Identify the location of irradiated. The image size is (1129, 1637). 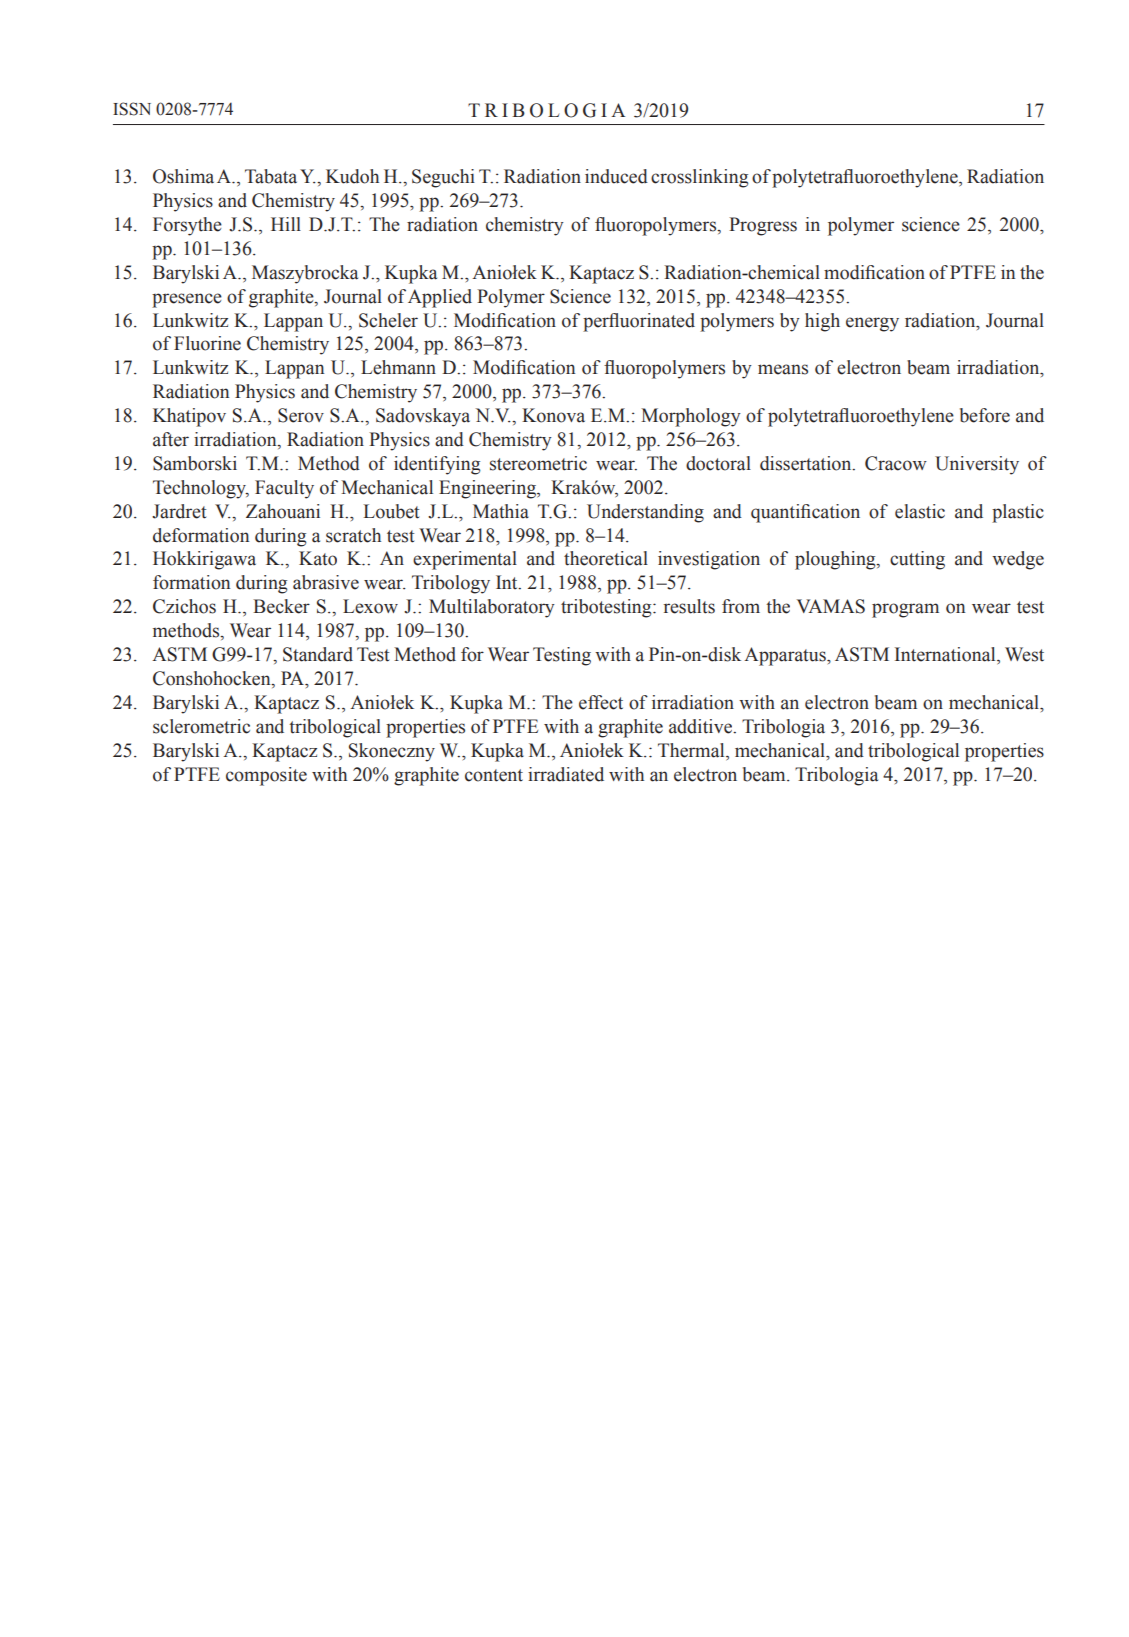
(566, 774).
